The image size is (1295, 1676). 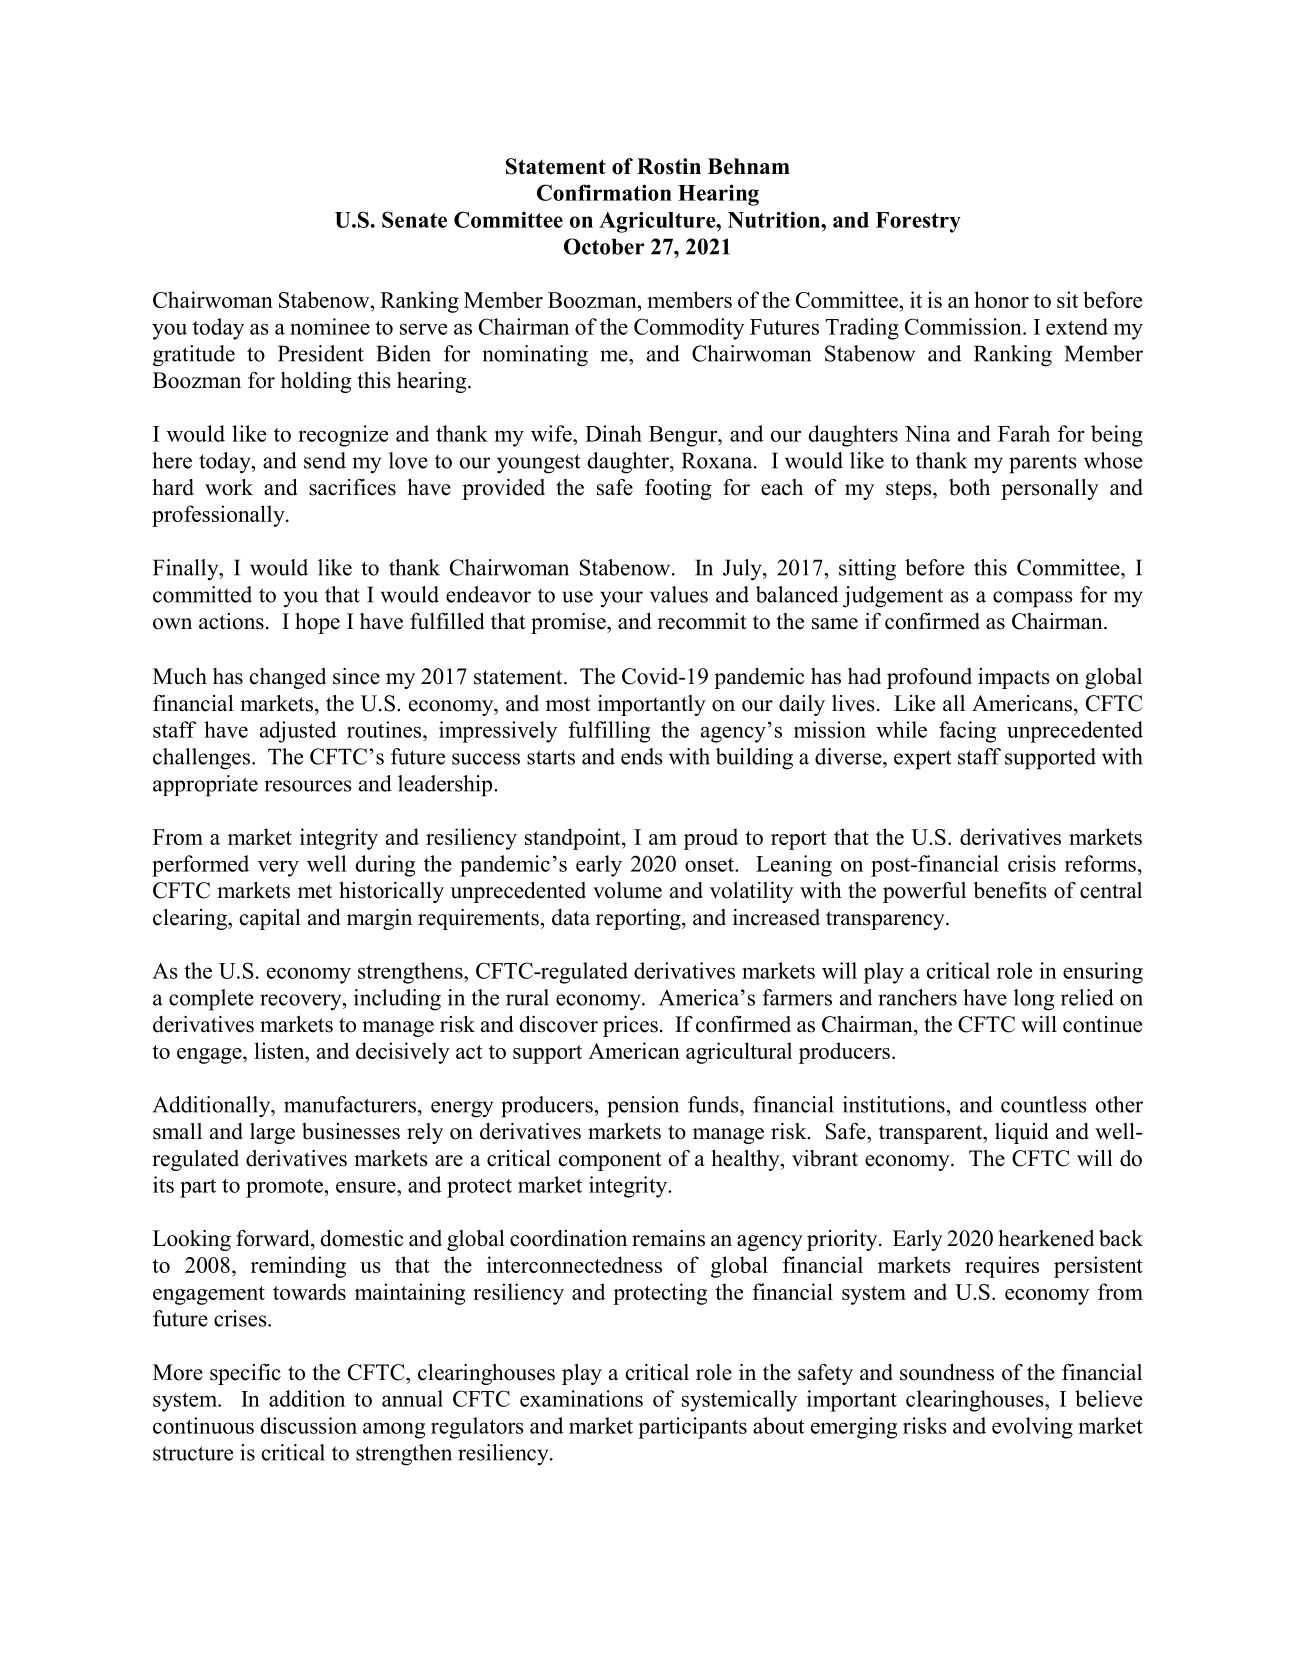 What do you see at coordinates (288, 678) in the screenshot?
I see `changed` at bounding box center [288, 678].
